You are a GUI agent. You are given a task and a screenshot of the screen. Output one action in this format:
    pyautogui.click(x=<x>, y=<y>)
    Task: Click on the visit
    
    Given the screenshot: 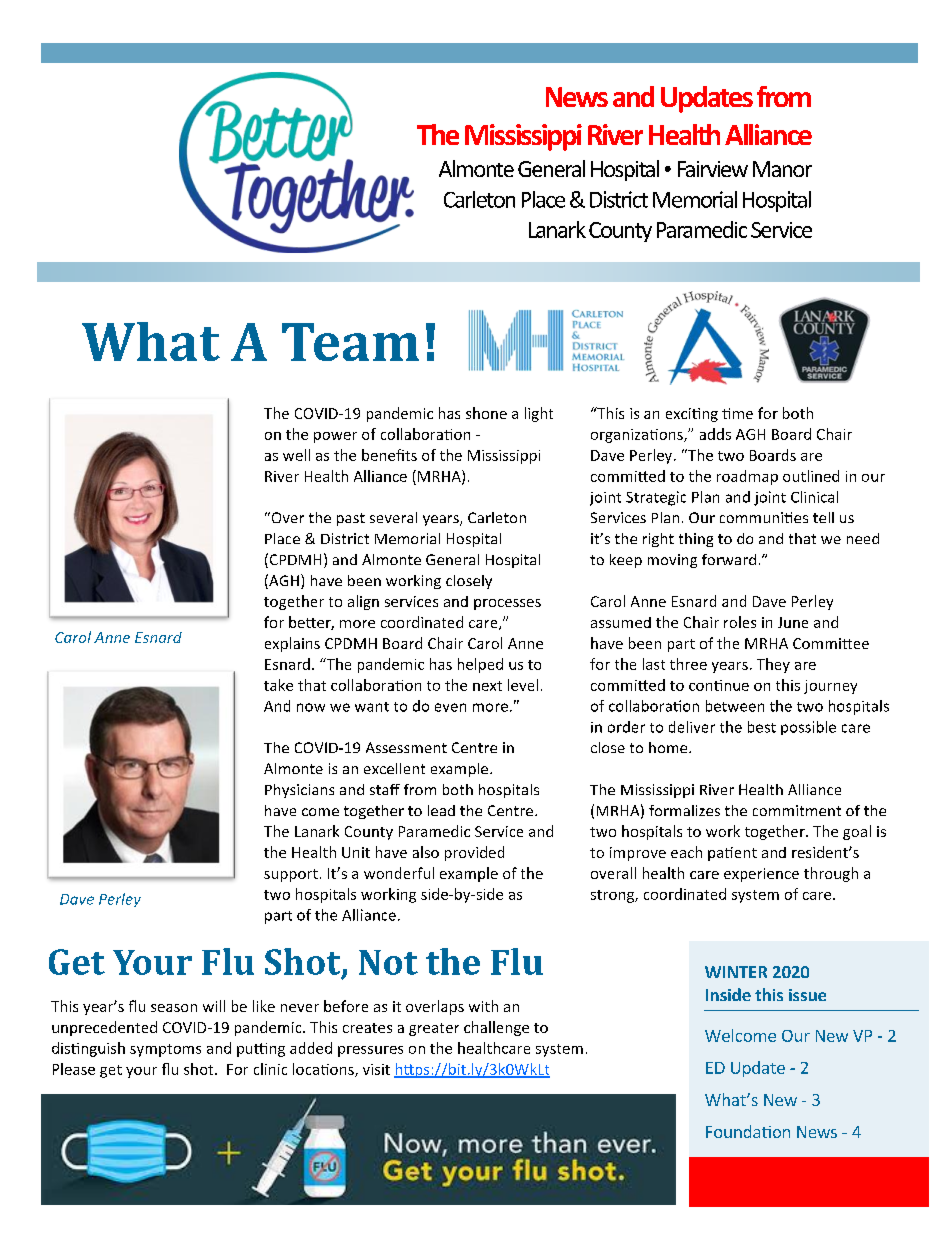 What is the action you would take?
    pyautogui.click(x=376, y=1069)
